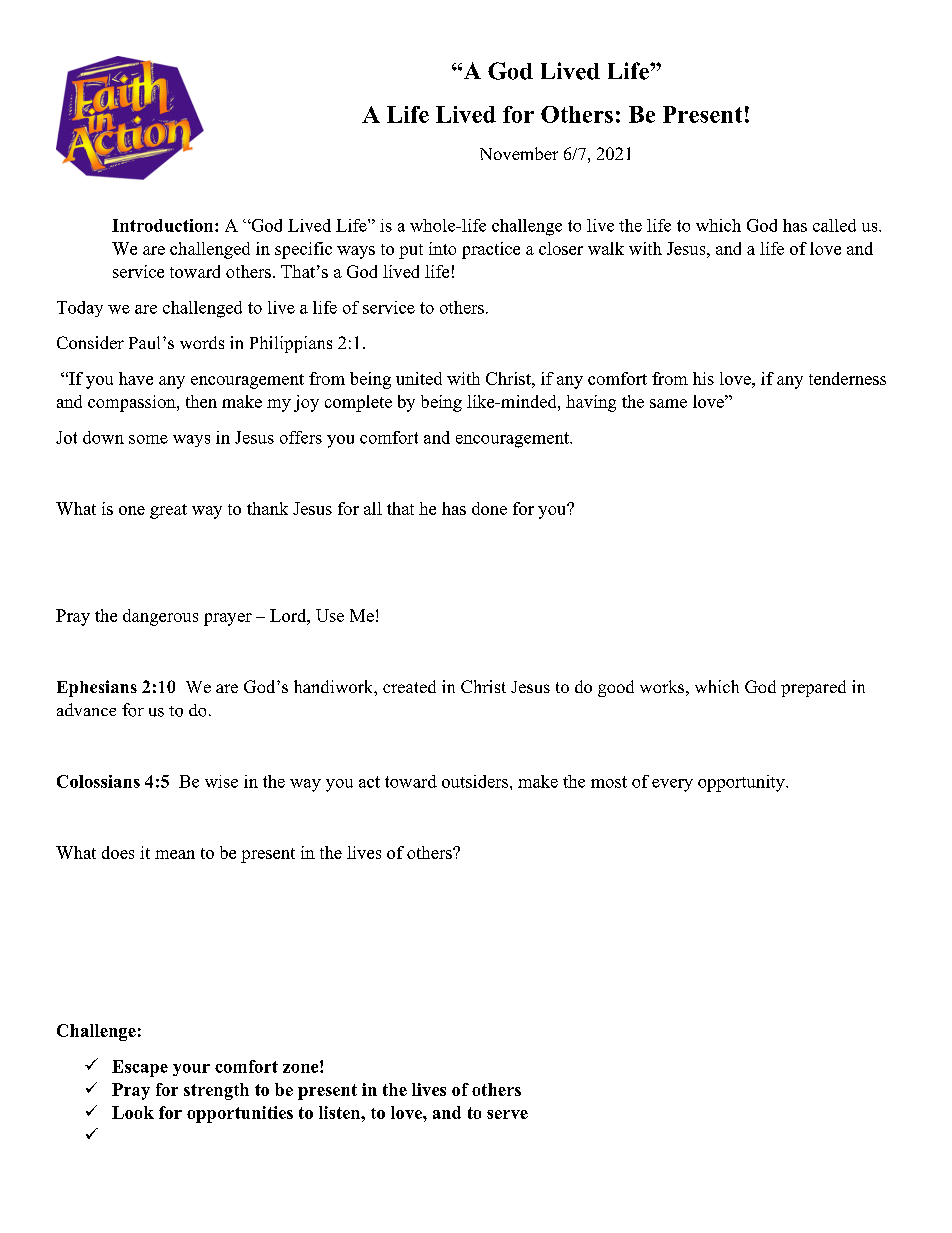 Image resolution: width=952 pixels, height=1233 pixels. What do you see at coordinates (834, 225) in the page?
I see `called` at bounding box center [834, 225].
